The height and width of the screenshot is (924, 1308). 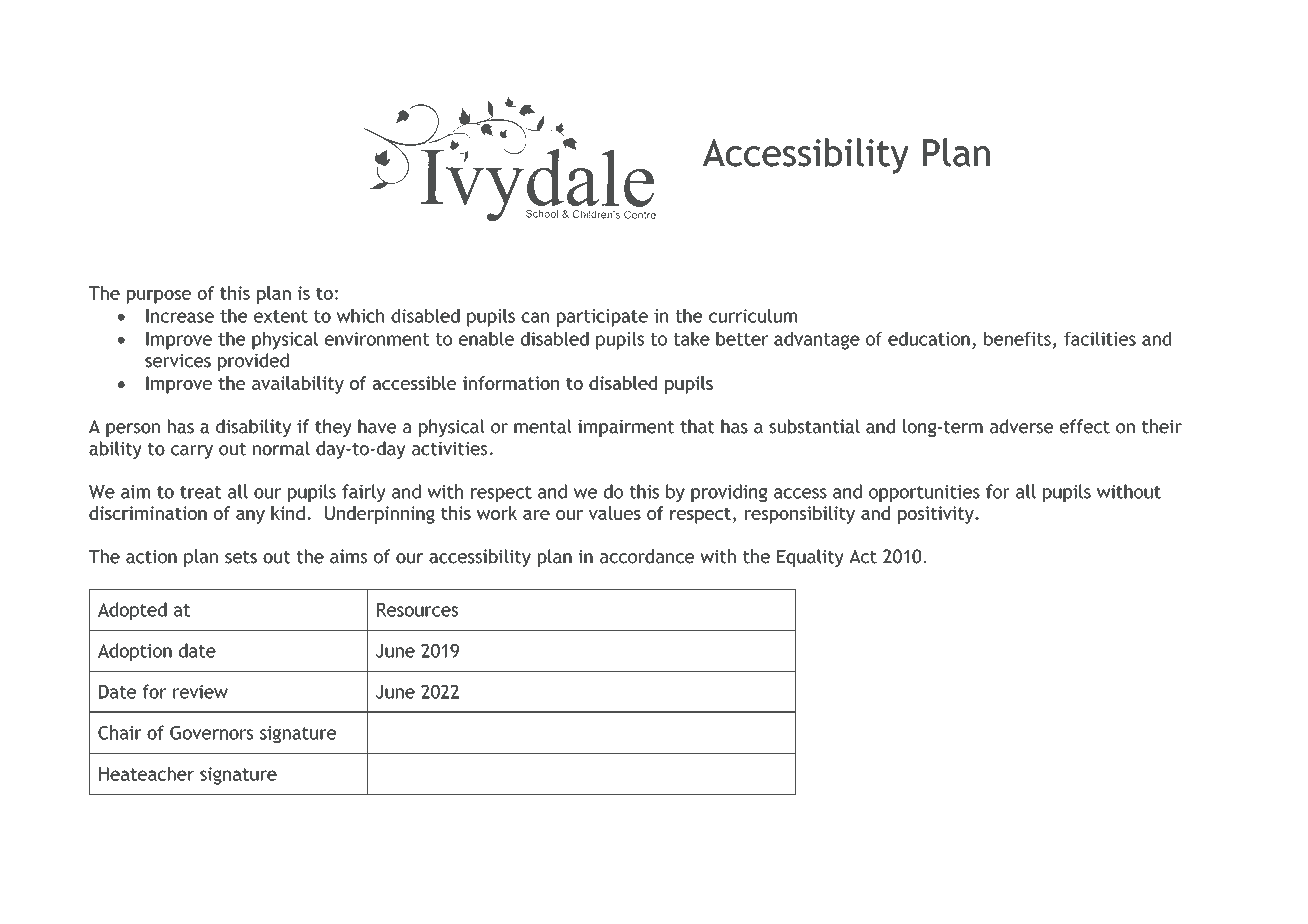 What do you see at coordinates (924, 493) in the screenshot?
I see `opportunities` at bounding box center [924, 493].
